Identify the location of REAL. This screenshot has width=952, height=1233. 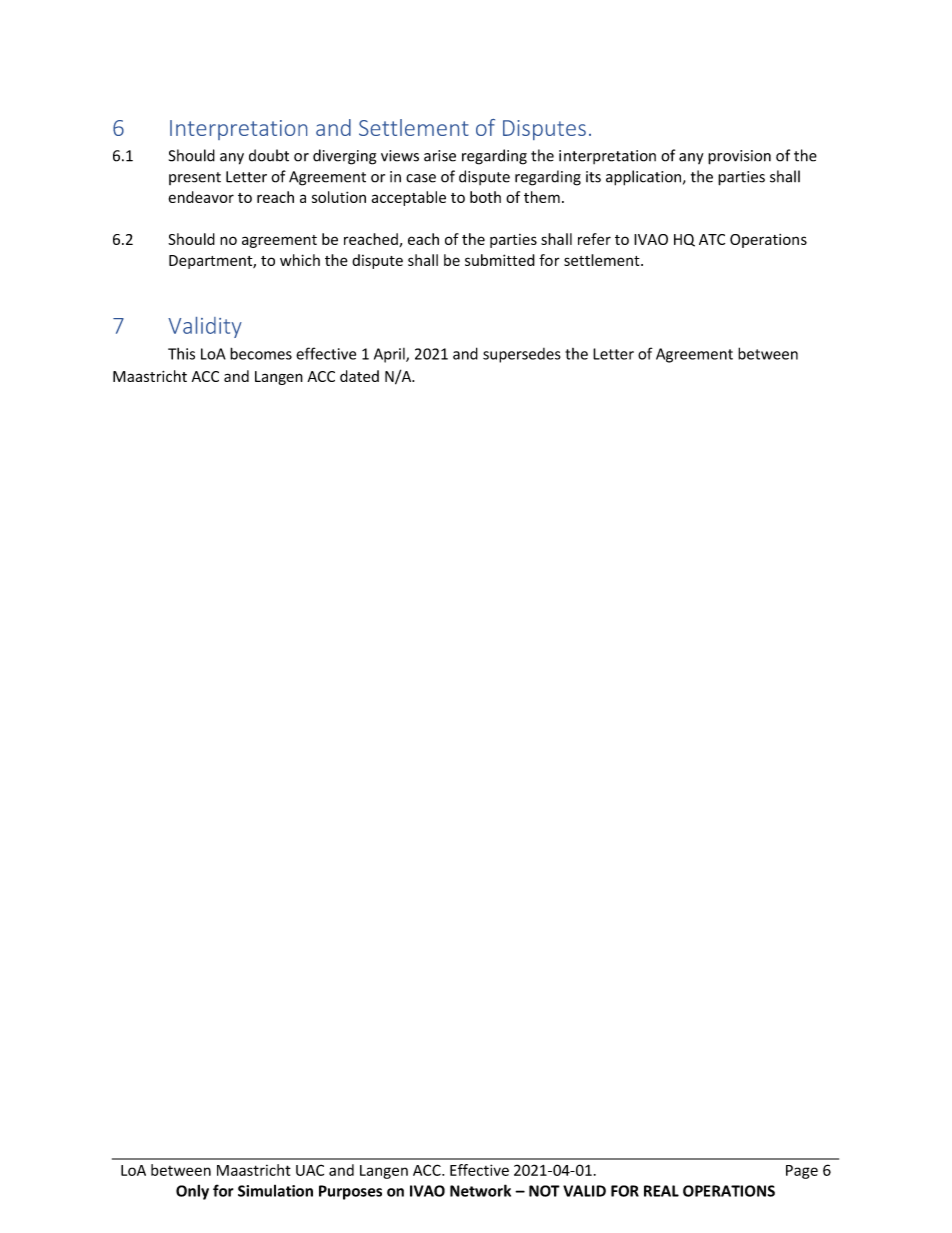
(661, 1191).
